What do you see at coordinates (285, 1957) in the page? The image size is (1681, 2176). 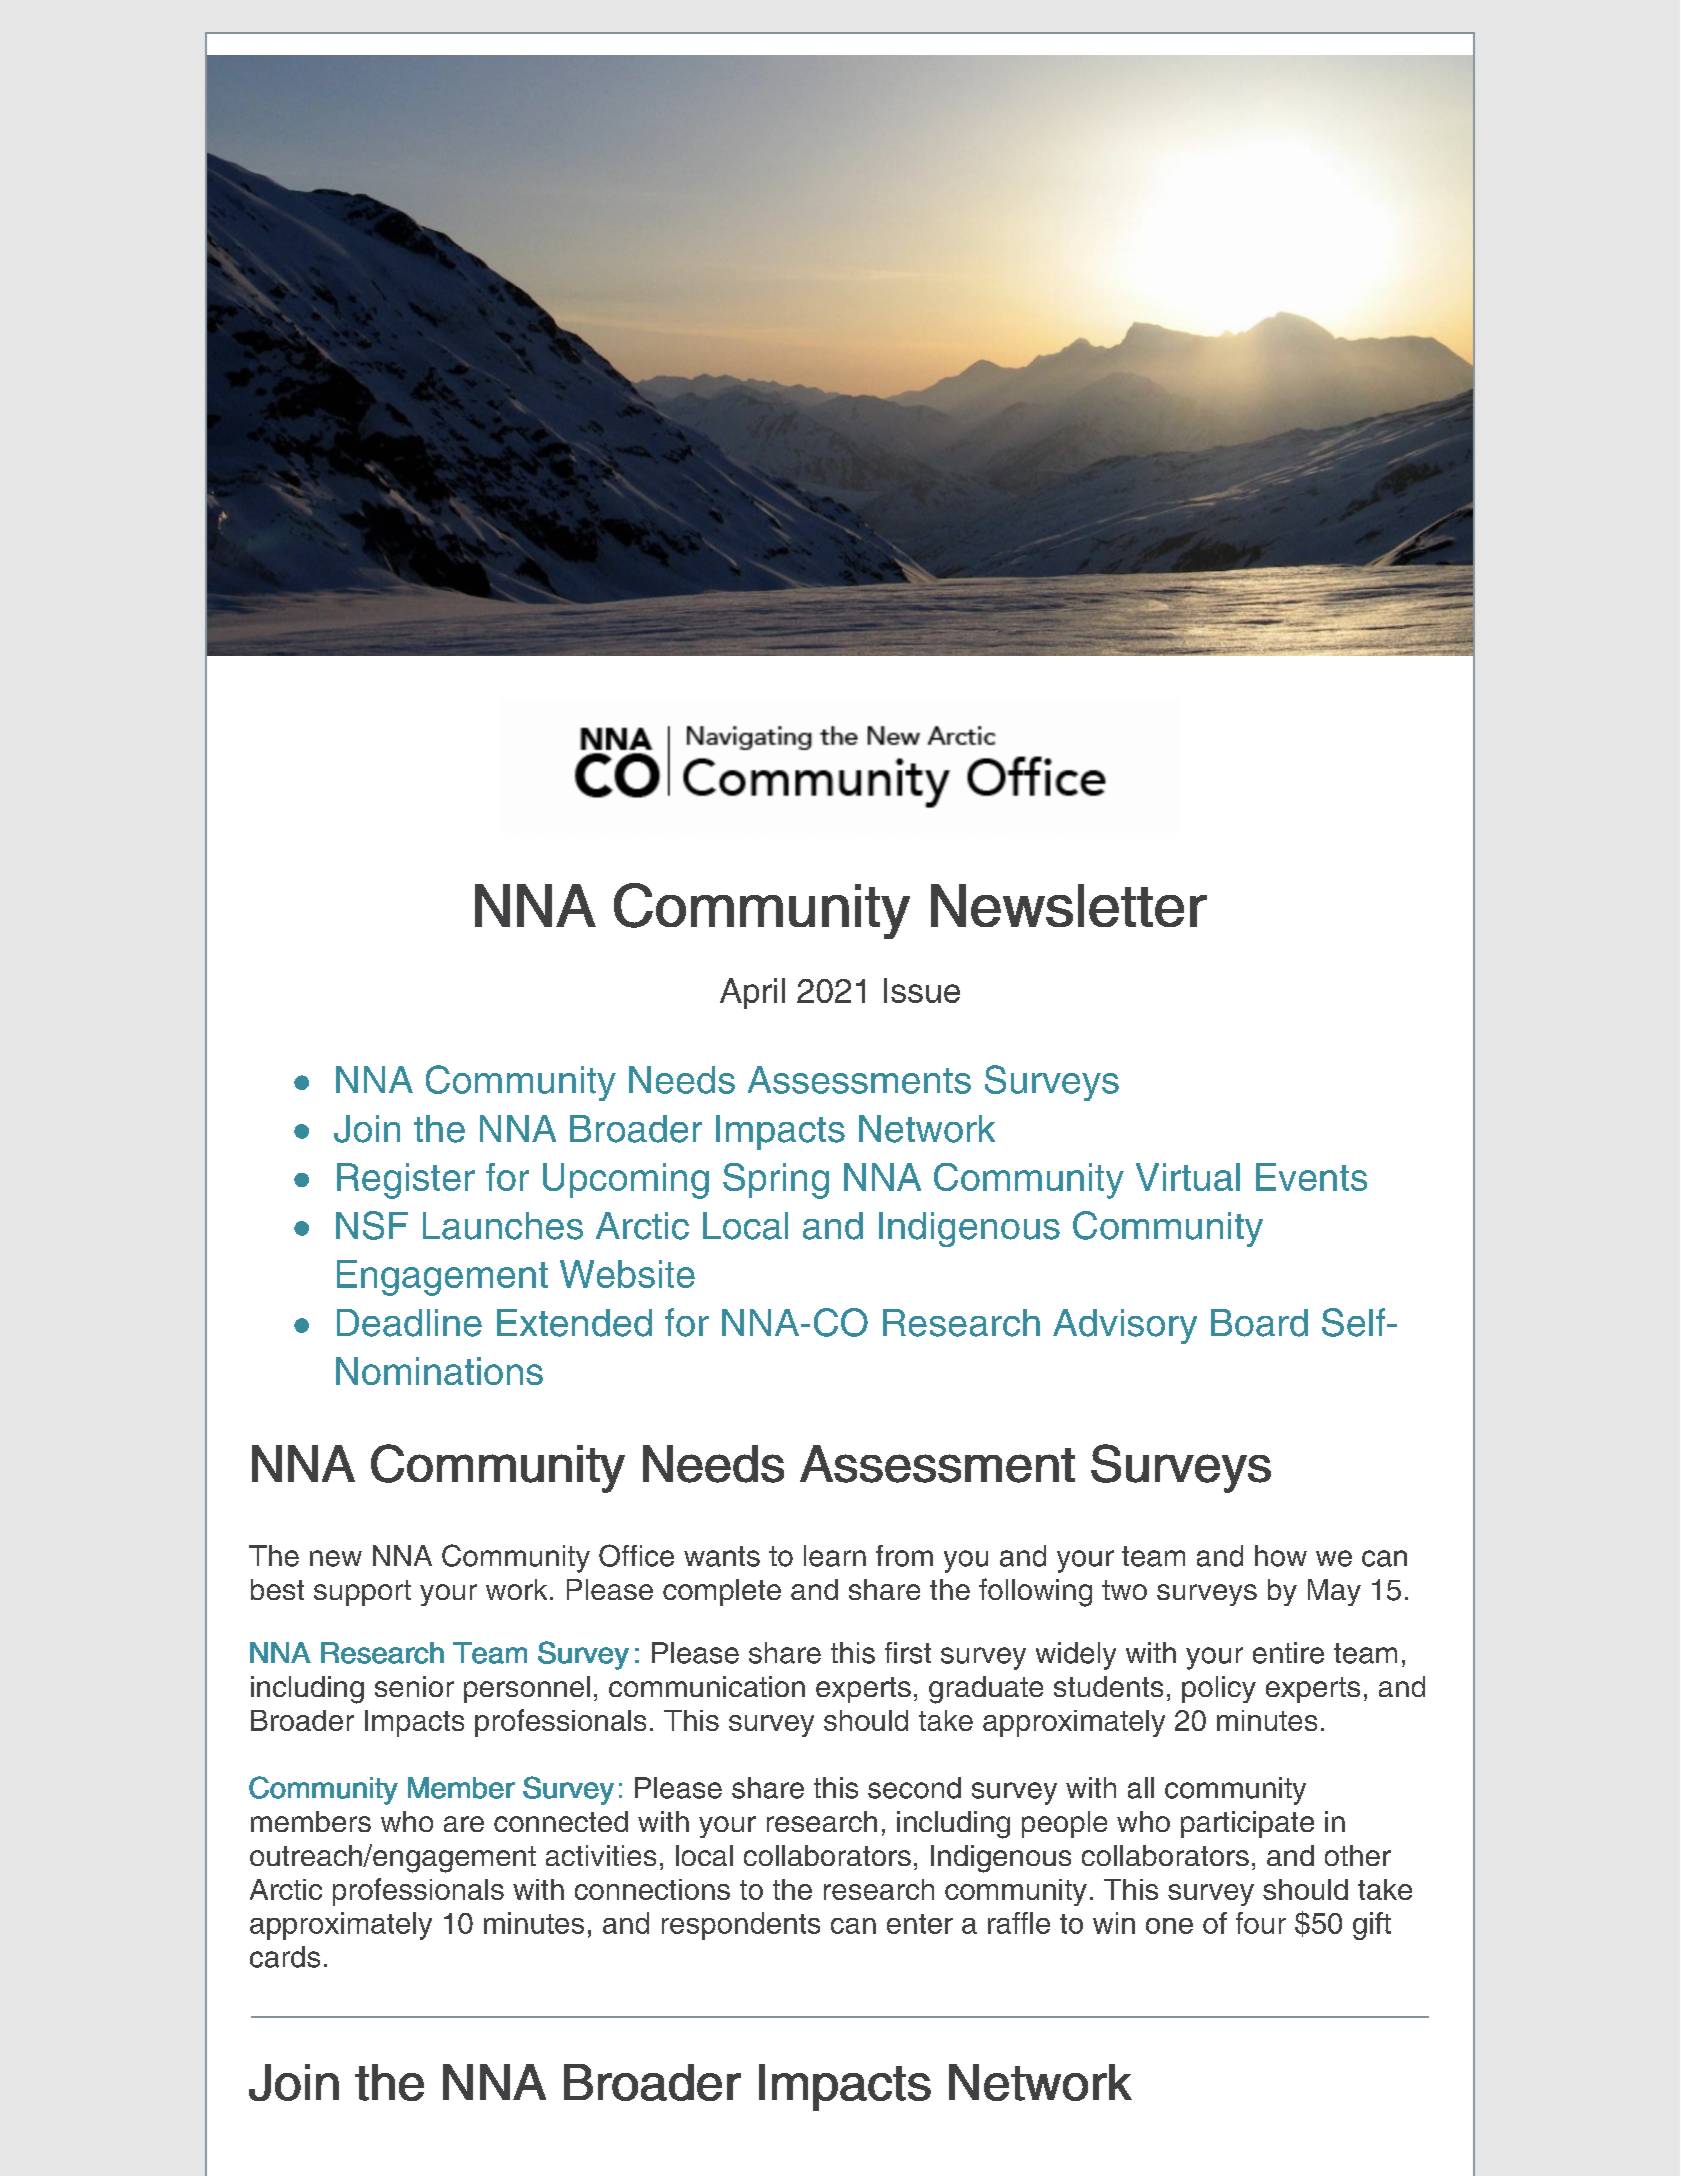 I see `cards` at bounding box center [285, 1957].
